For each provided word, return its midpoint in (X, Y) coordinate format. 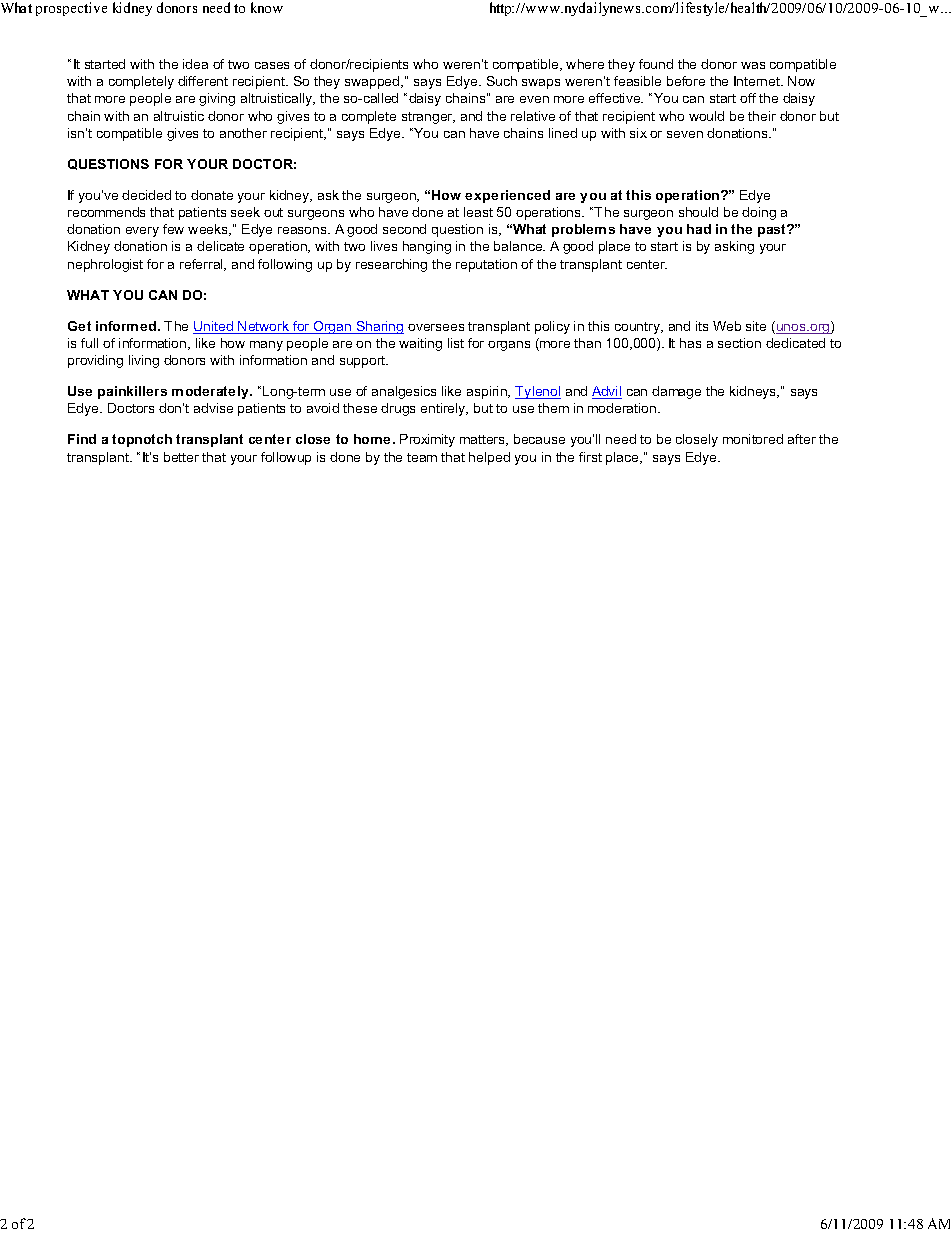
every (142, 232)
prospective (71, 9)
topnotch (142, 440)
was (753, 65)
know (267, 7)
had (699, 229)
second (404, 229)
